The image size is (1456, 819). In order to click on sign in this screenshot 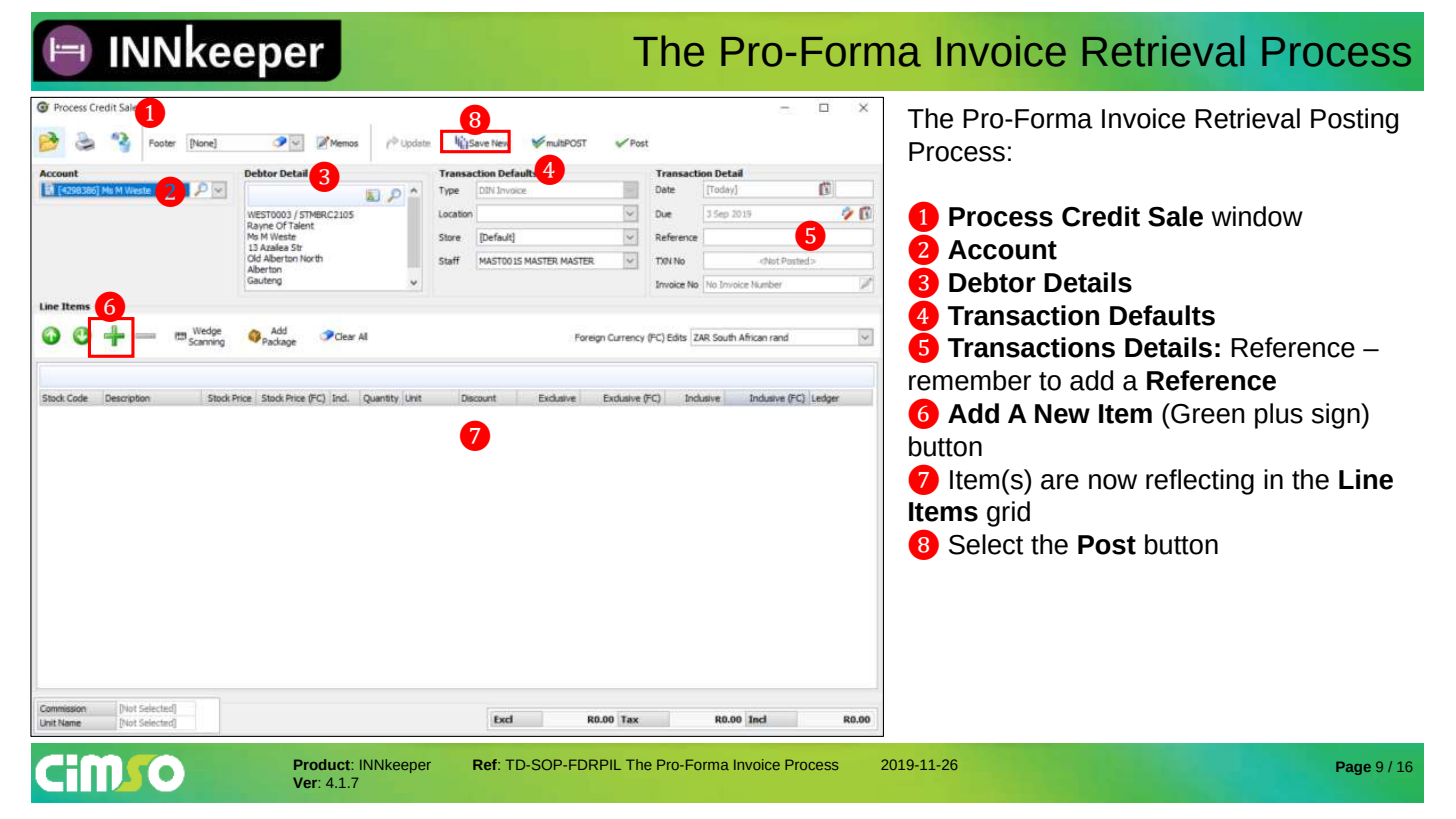, I will do `click(1337, 416)`.
